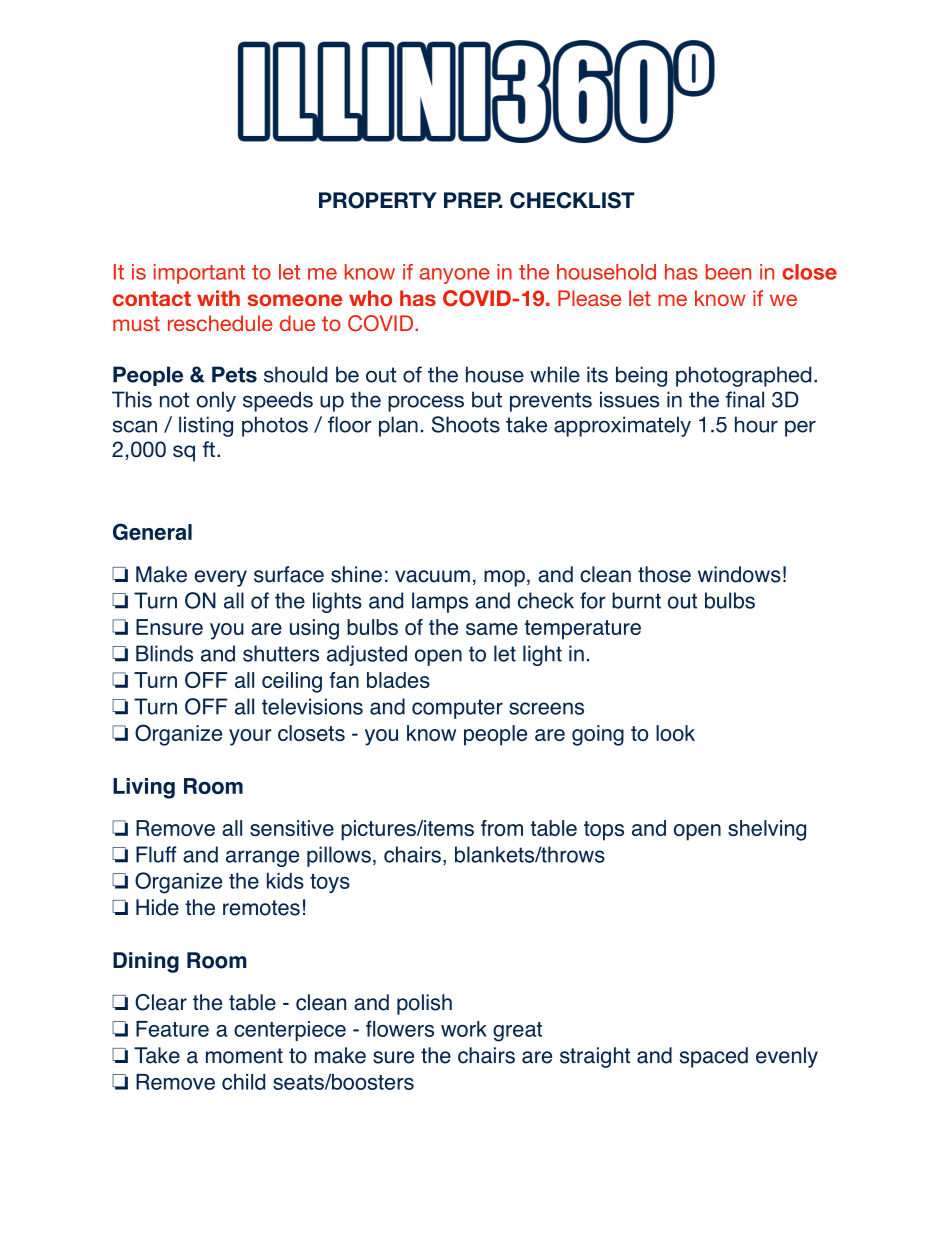 This screenshot has height=1233, width=952. Describe the element at coordinates (739, 574) in the screenshot. I see `windows` at that location.
